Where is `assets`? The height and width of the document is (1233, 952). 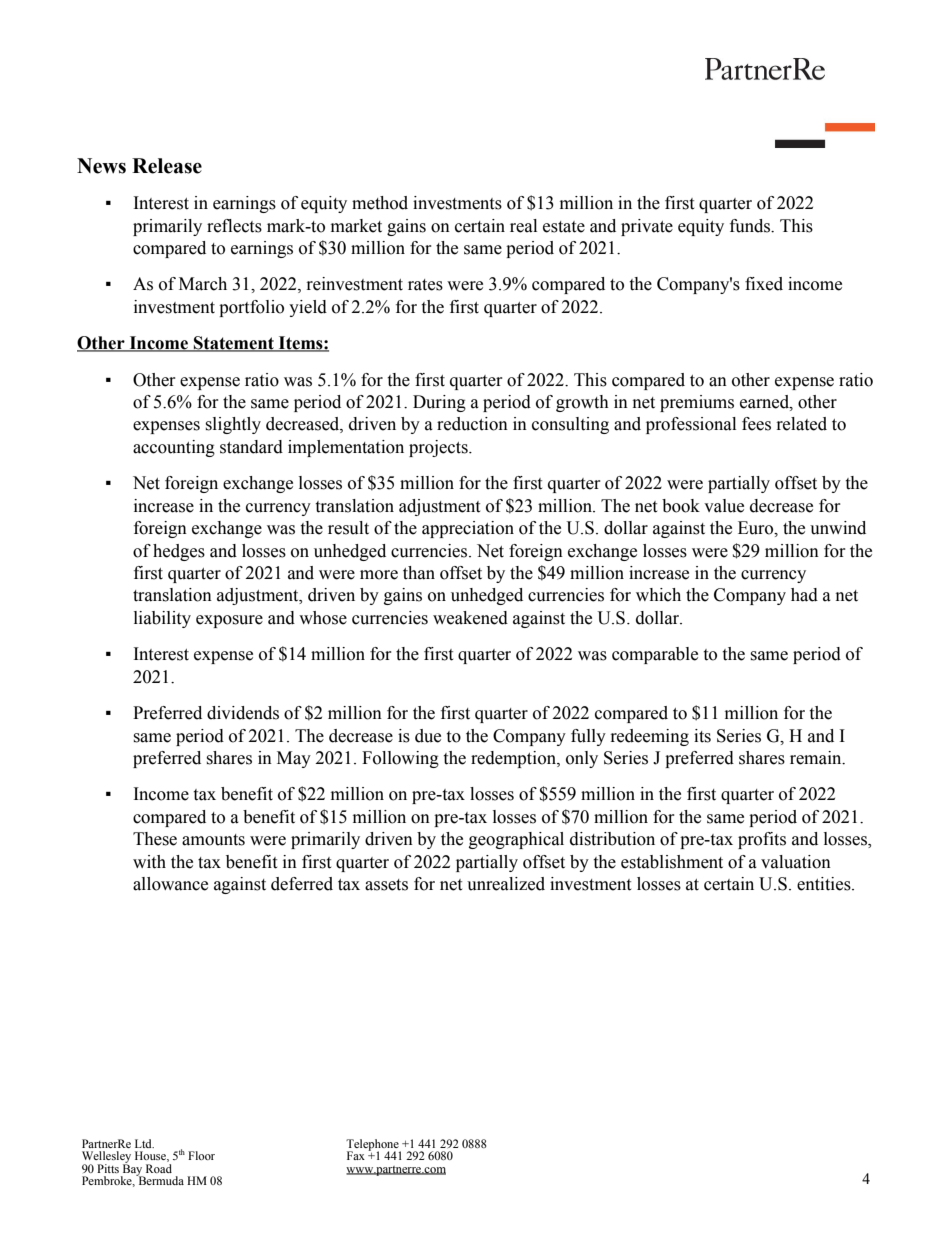
assets is located at coordinates (386, 885).
